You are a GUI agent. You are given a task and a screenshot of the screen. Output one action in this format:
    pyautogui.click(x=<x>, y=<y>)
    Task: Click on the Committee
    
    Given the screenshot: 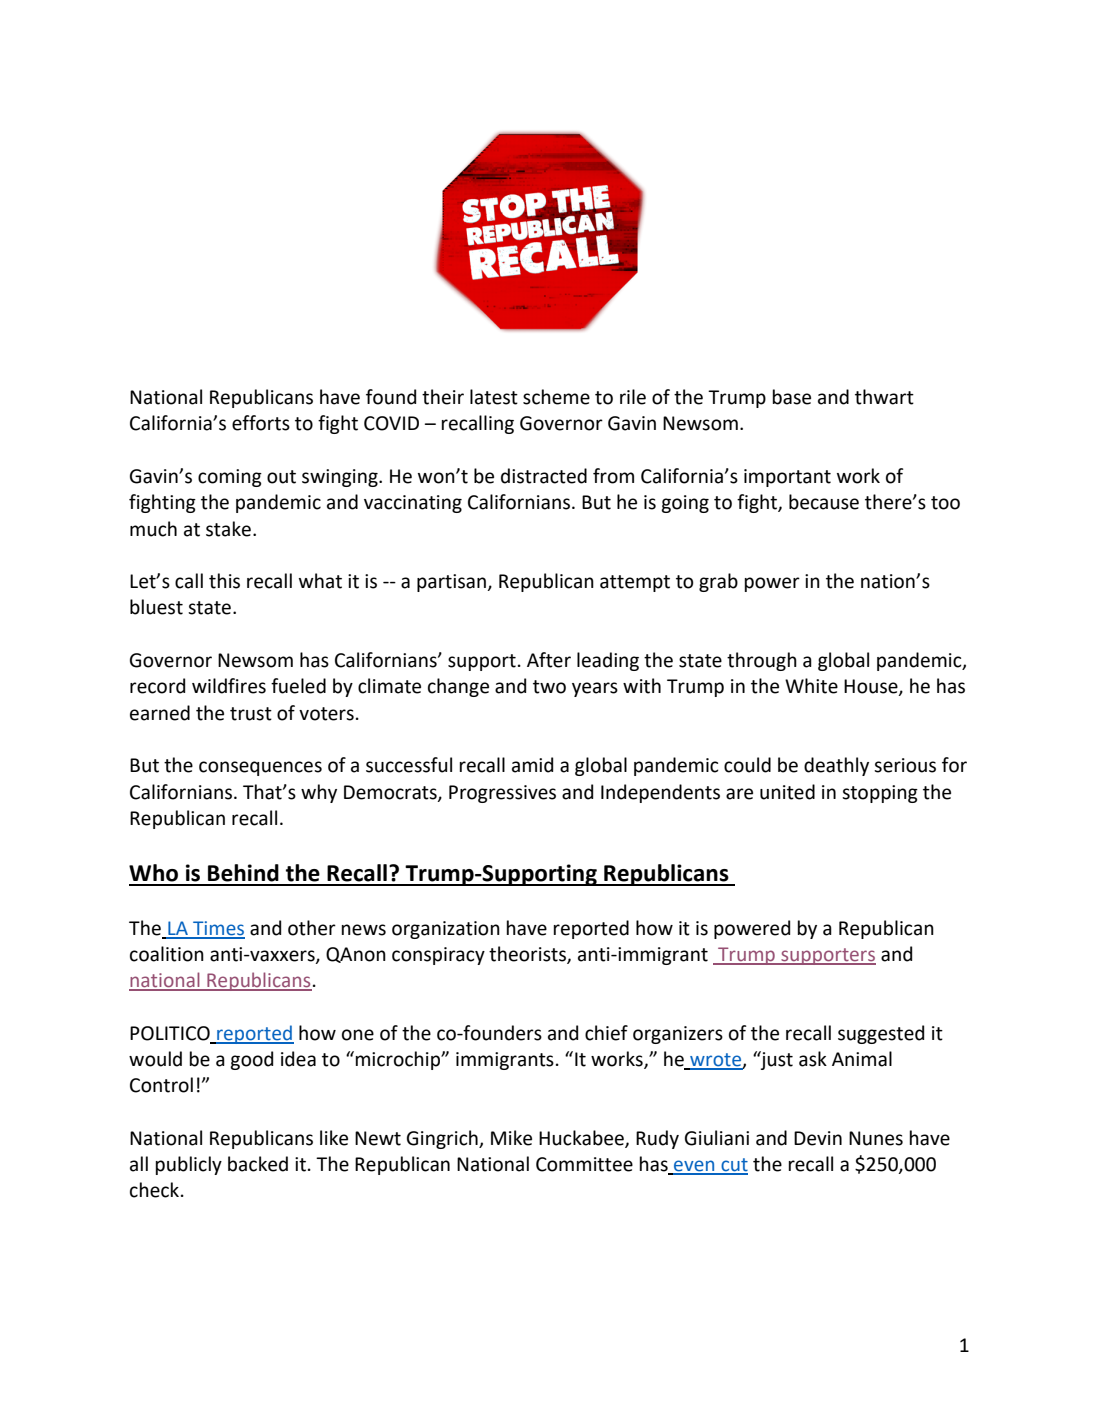 What is the action you would take?
    pyautogui.click(x=584, y=1164)
